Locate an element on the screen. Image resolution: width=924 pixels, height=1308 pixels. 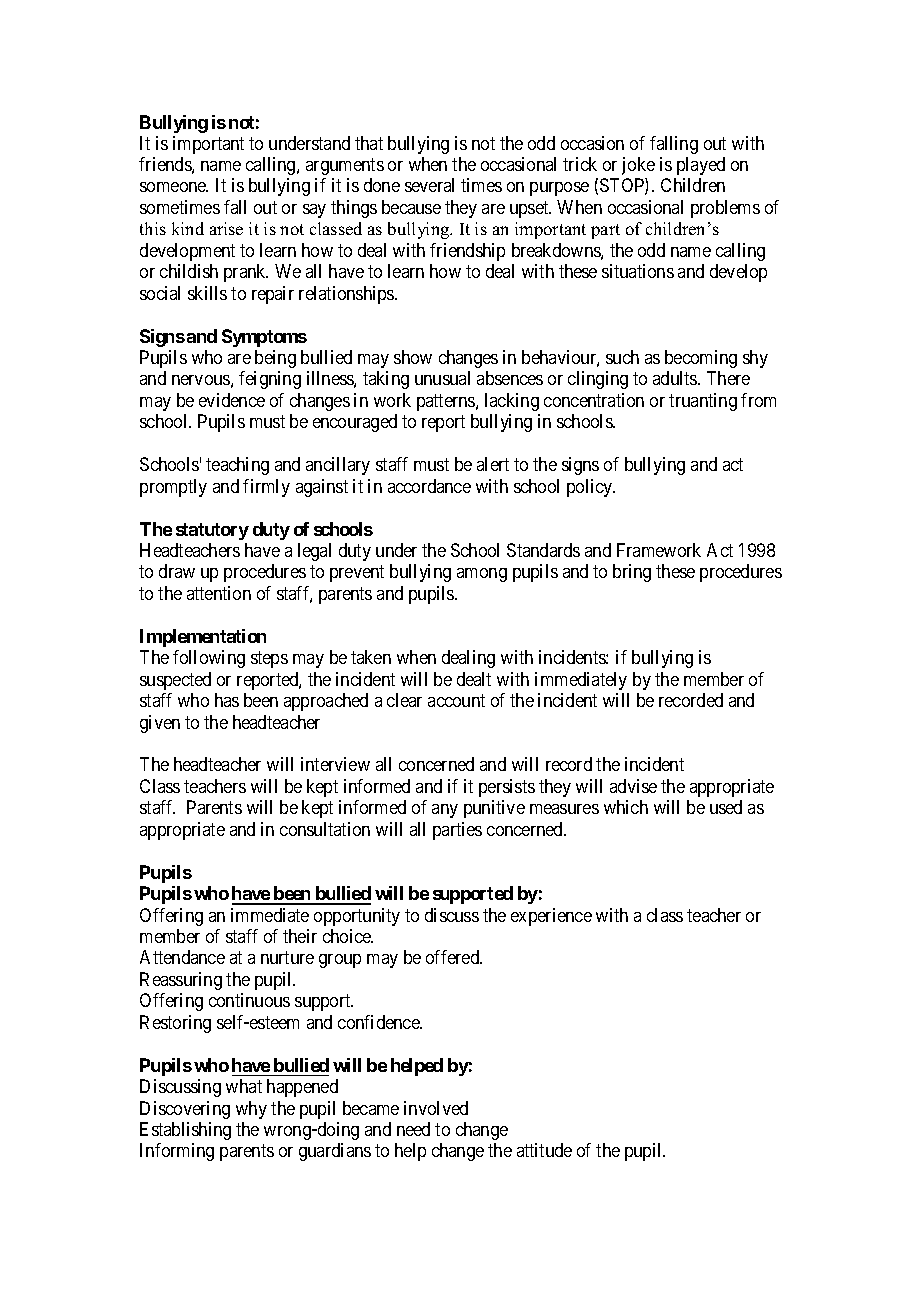
evidence is located at coordinates (232, 400).
